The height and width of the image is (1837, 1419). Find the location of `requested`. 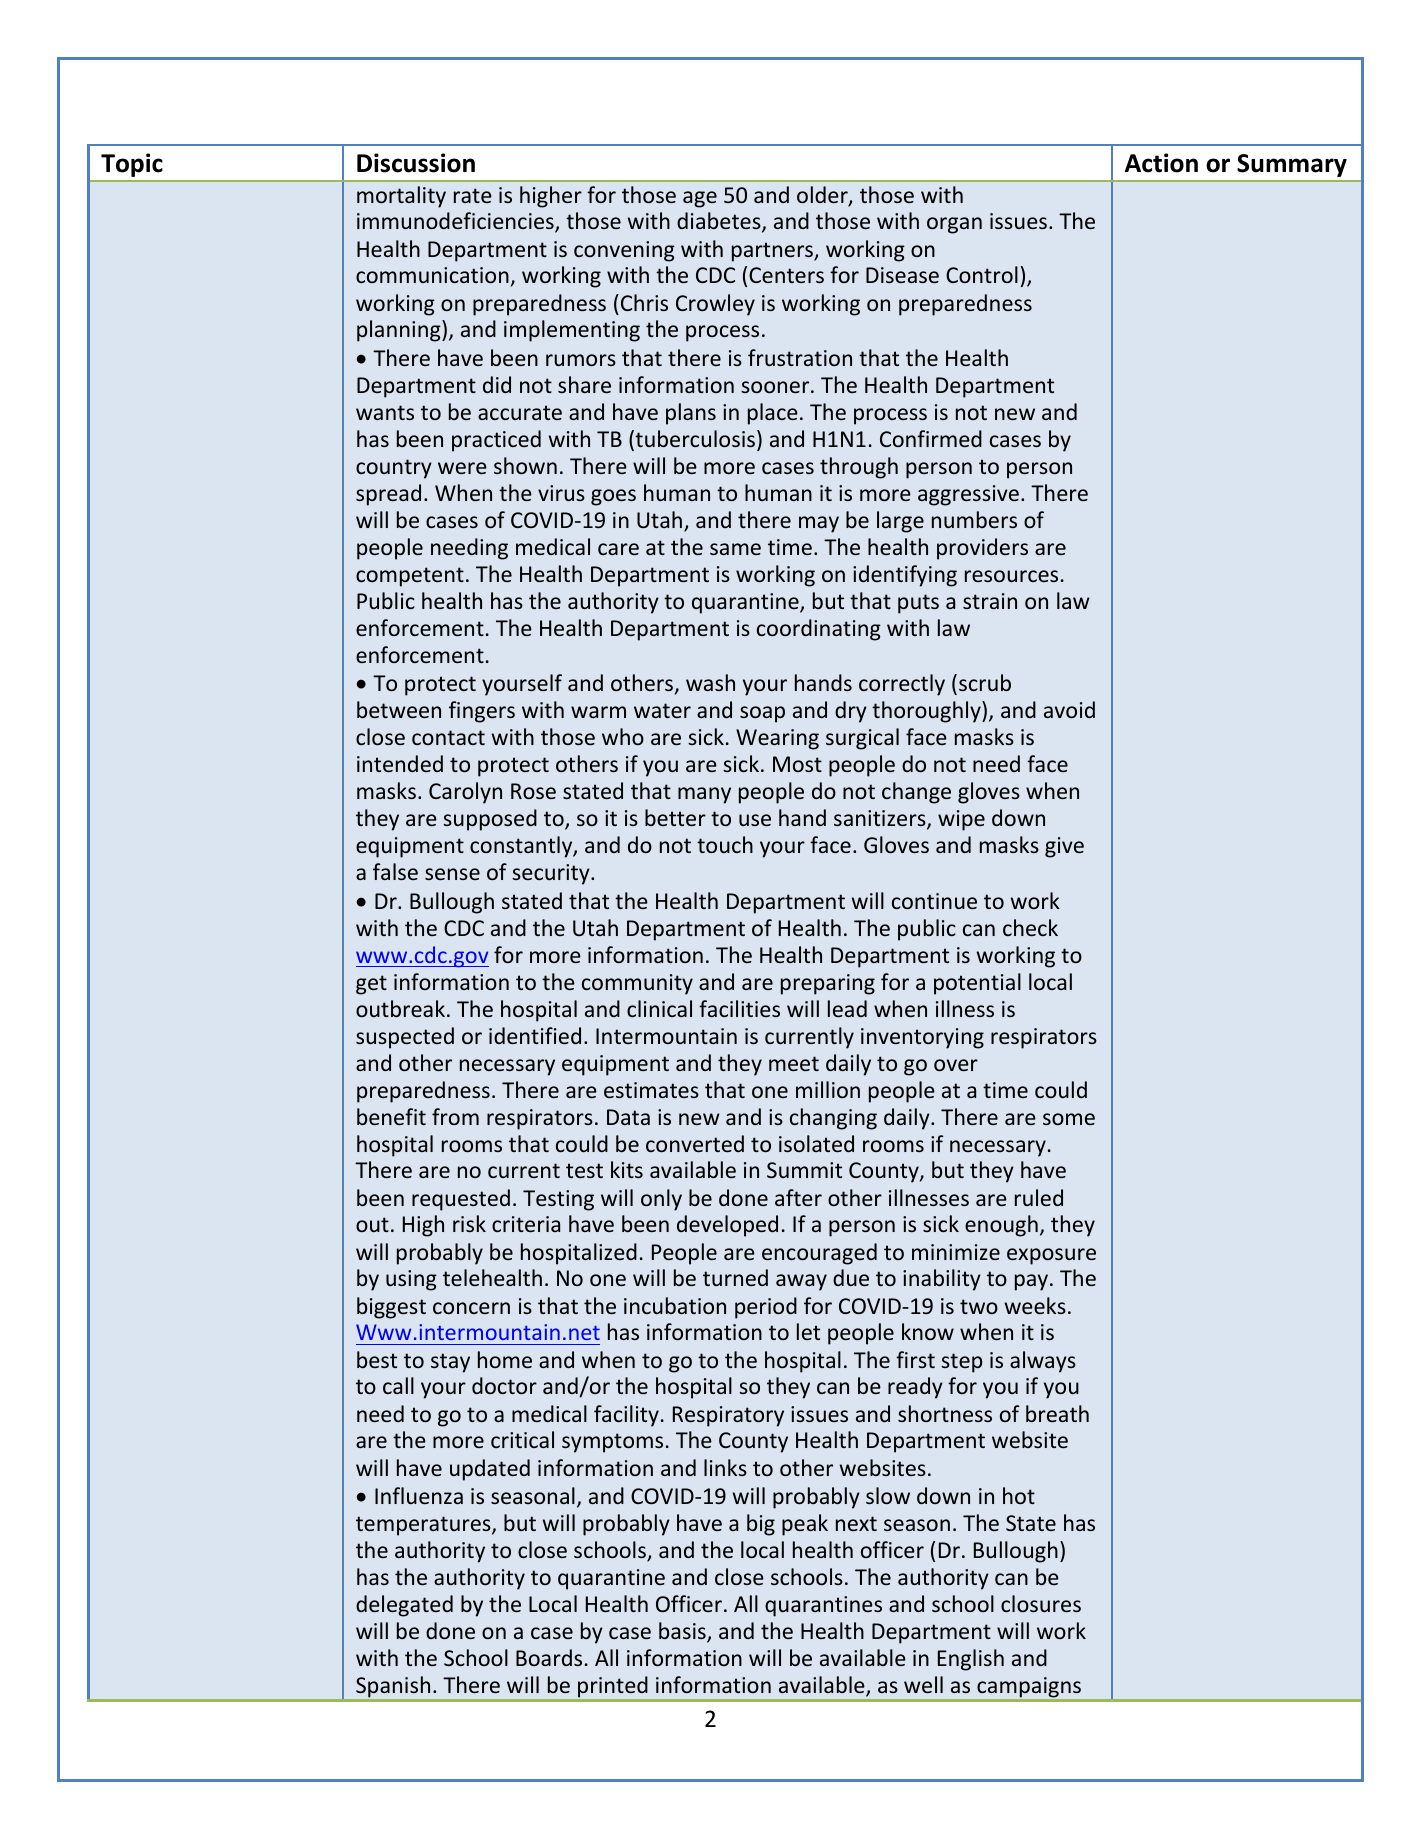

requested is located at coordinates (461, 1200).
